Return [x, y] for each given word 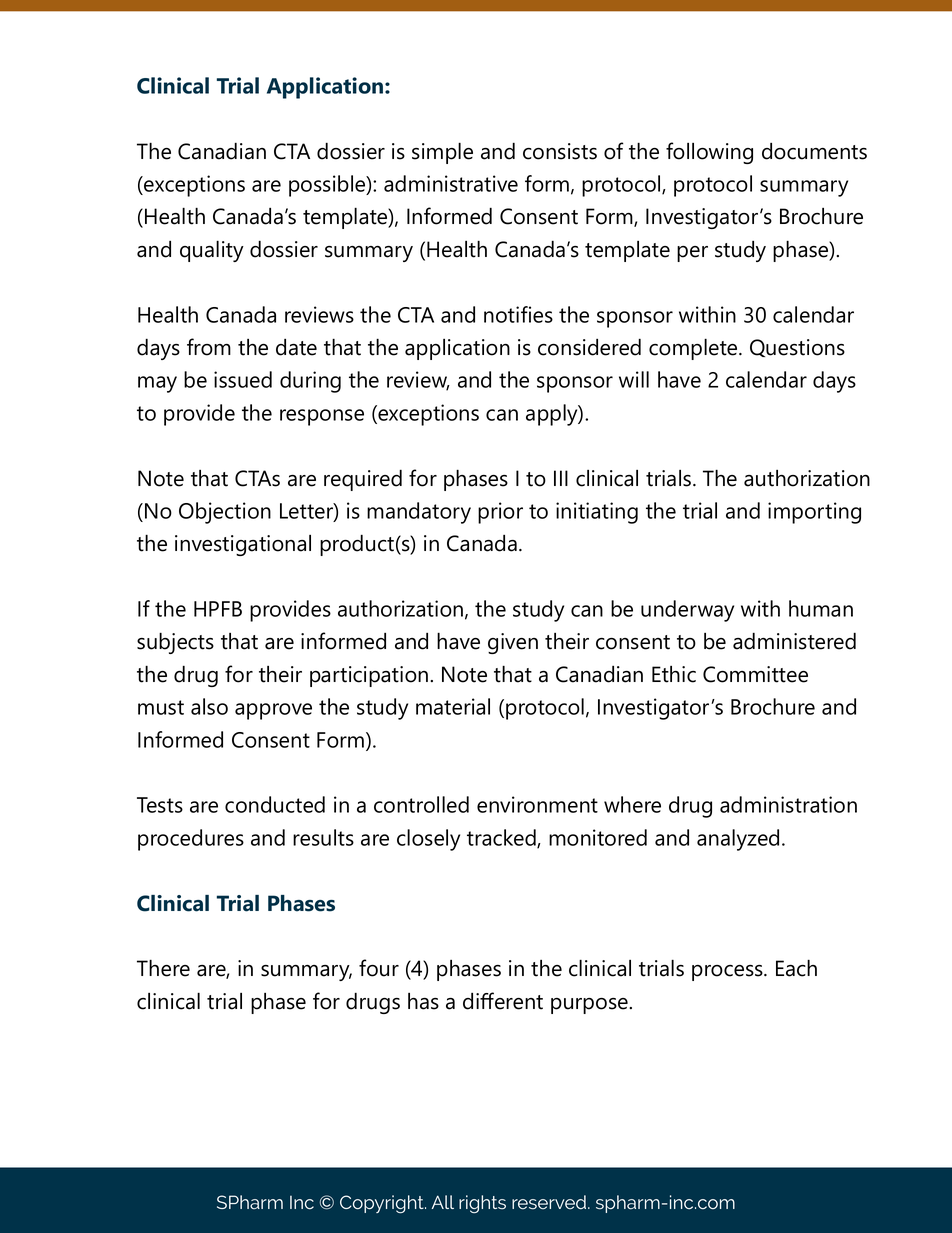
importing [814, 513]
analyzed [738, 840]
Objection [225, 513]
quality [212, 251]
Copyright [383, 1204]
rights [482, 1204]
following [709, 153]
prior [500, 513]
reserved [550, 1202]
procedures [191, 840]
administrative [451, 183]
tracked [502, 838]
